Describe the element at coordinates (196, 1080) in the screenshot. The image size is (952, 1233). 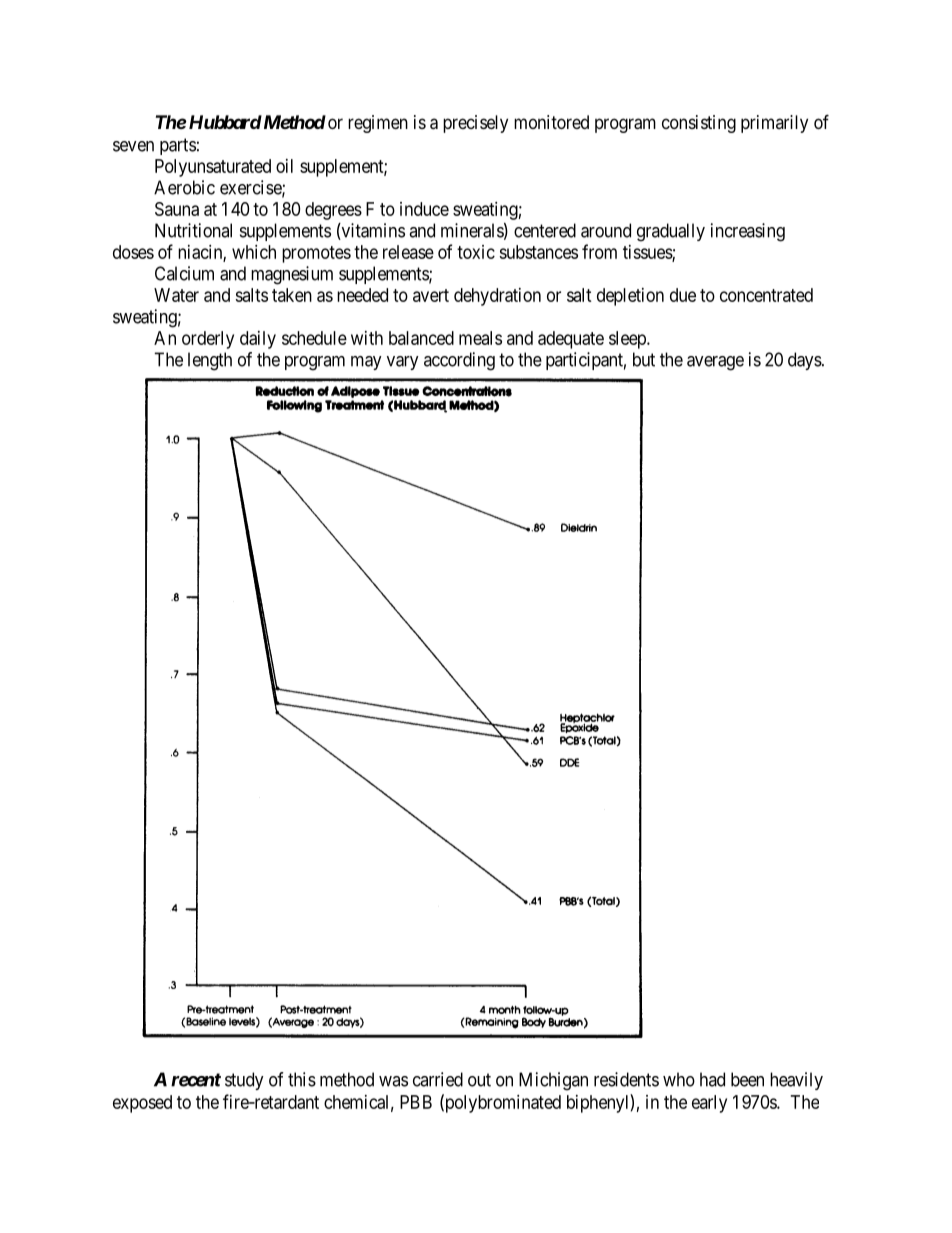
I see `recent` at that location.
